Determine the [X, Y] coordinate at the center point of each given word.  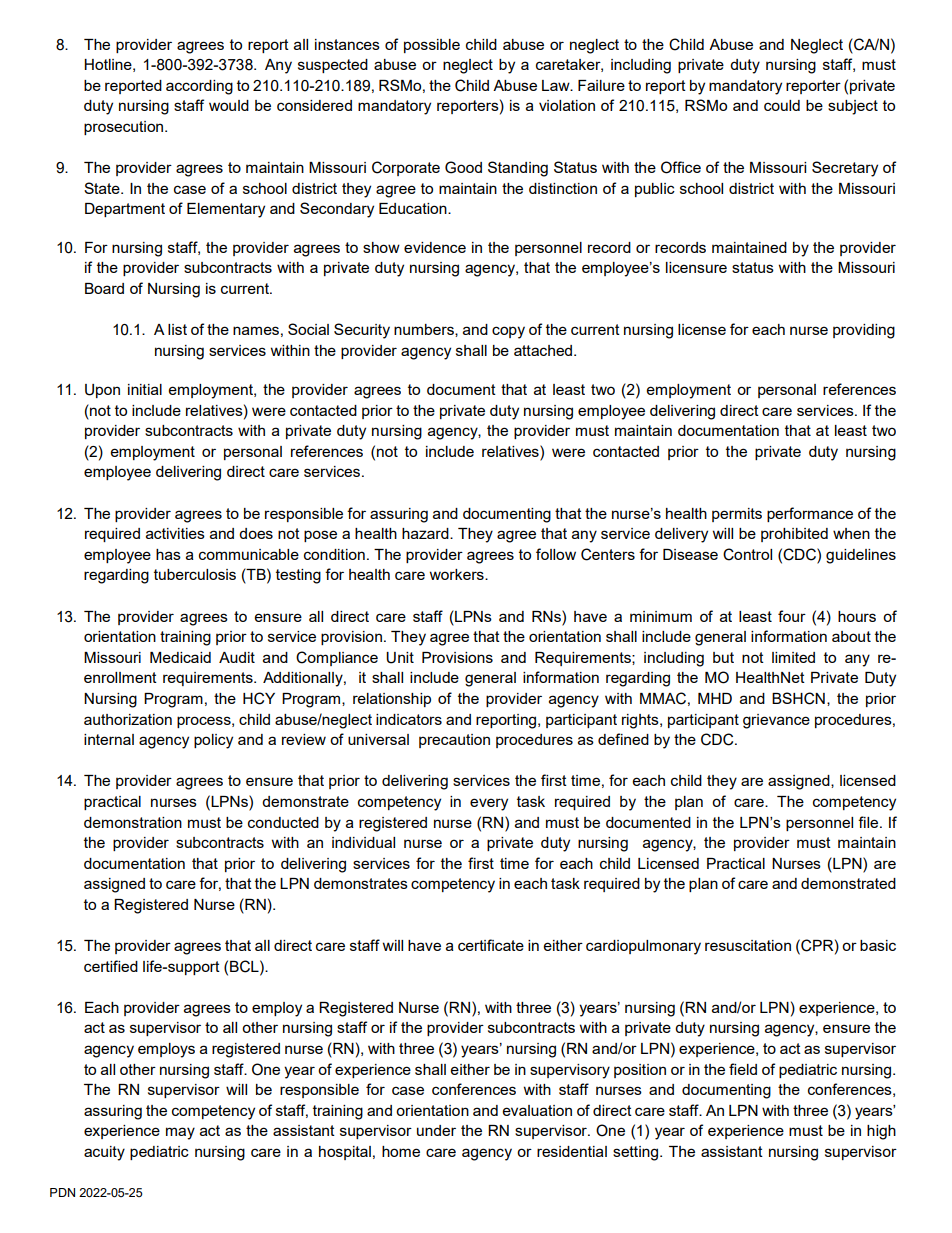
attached [544, 350]
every [489, 804]
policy [213, 741]
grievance [776, 721]
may [180, 1133]
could [782, 105]
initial [145, 389]
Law [557, 85]
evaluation [537, 1110]
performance [810, 514]
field [743, 1069]
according [199, 87]
